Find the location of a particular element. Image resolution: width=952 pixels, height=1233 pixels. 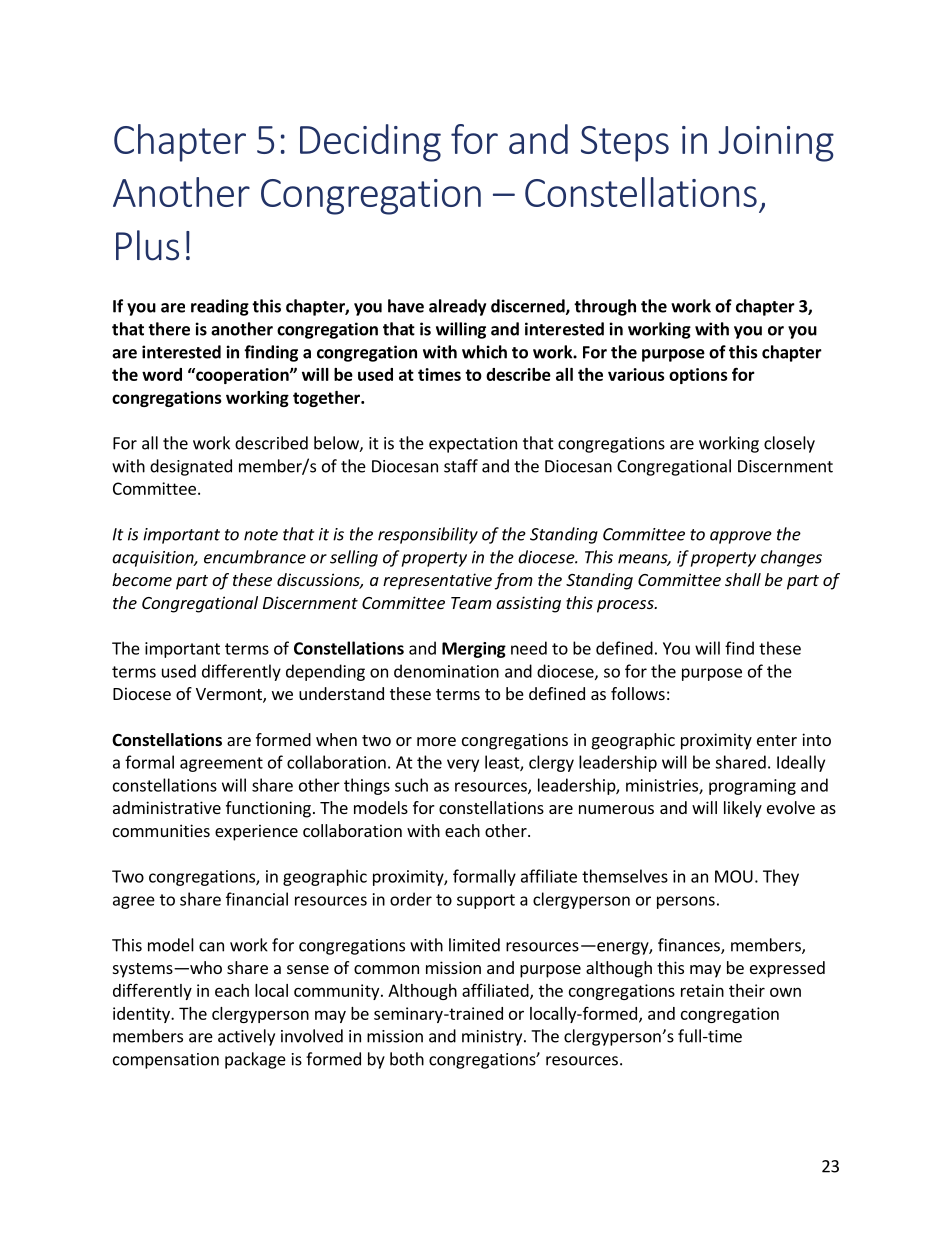

ministry is located at coordinates (493, 1038).
